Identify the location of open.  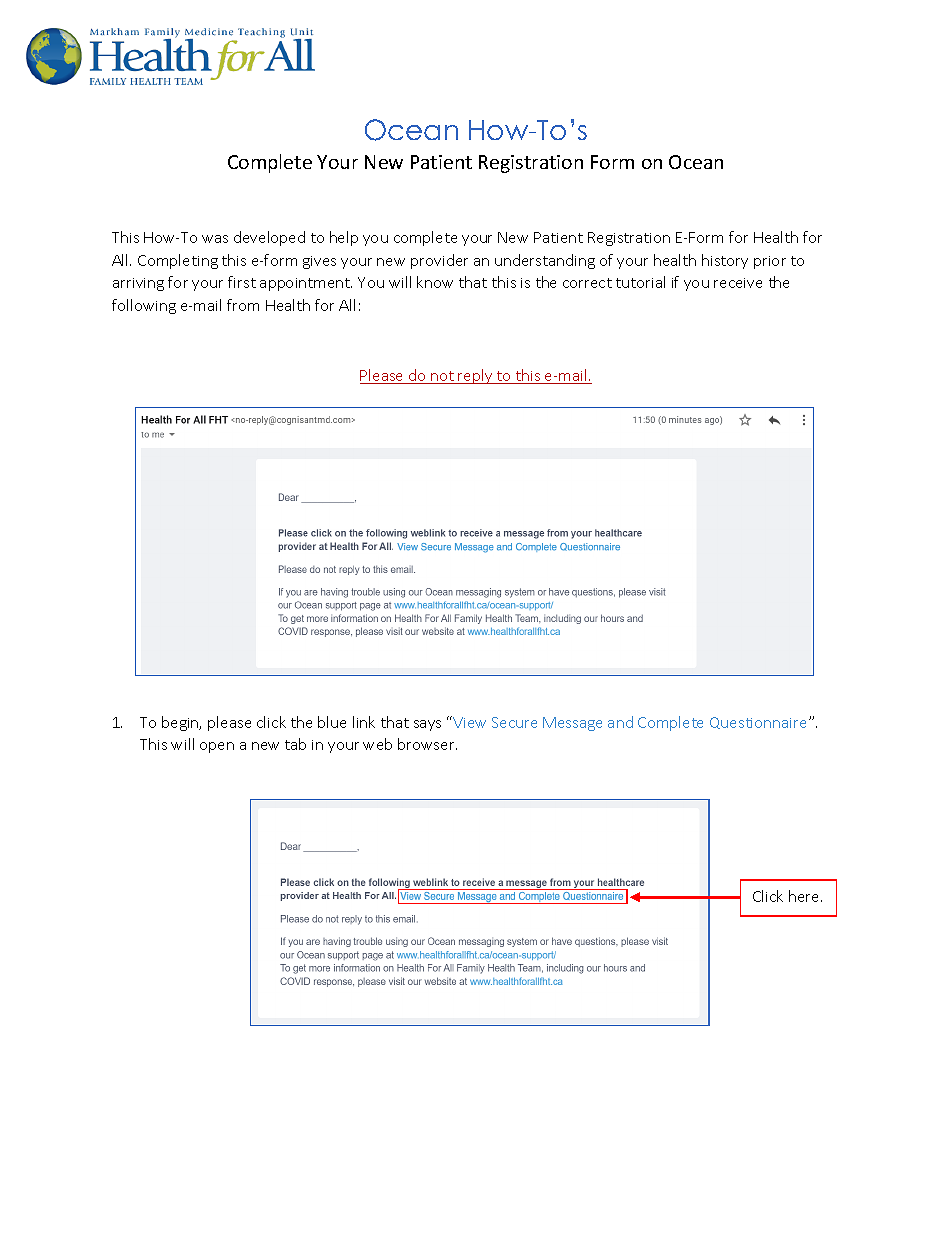
(217, 747).
